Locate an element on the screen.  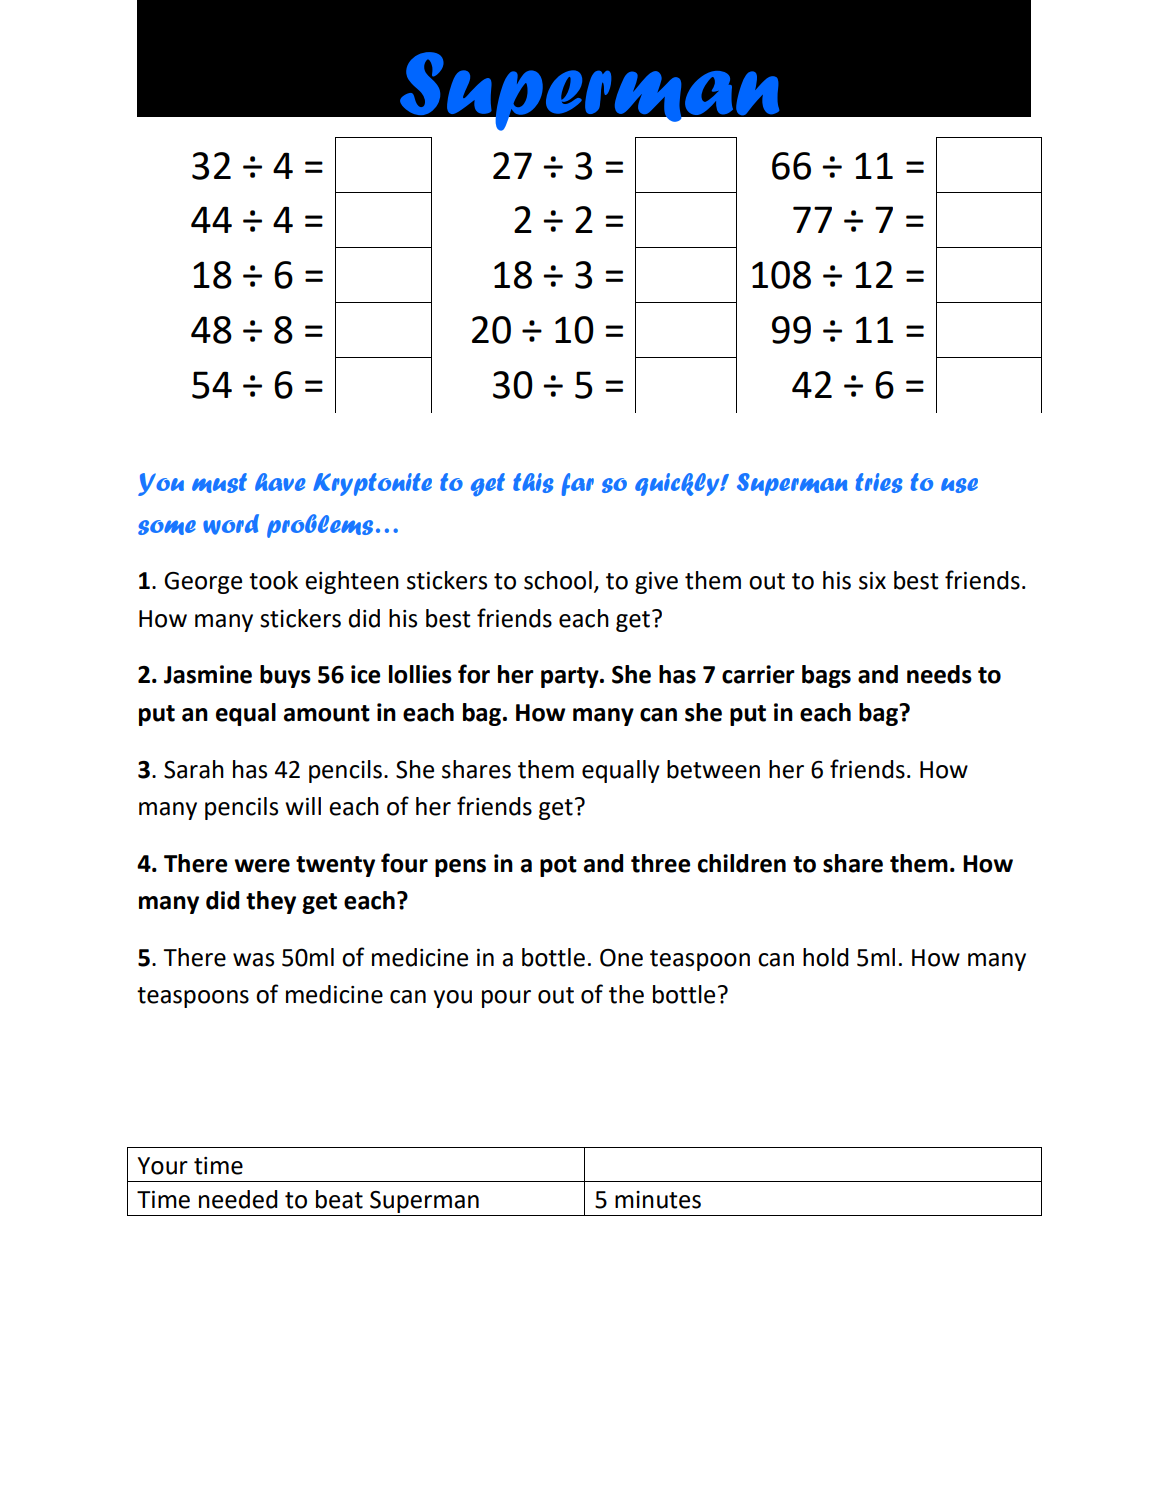
was is located at coordinates (253, 960).
